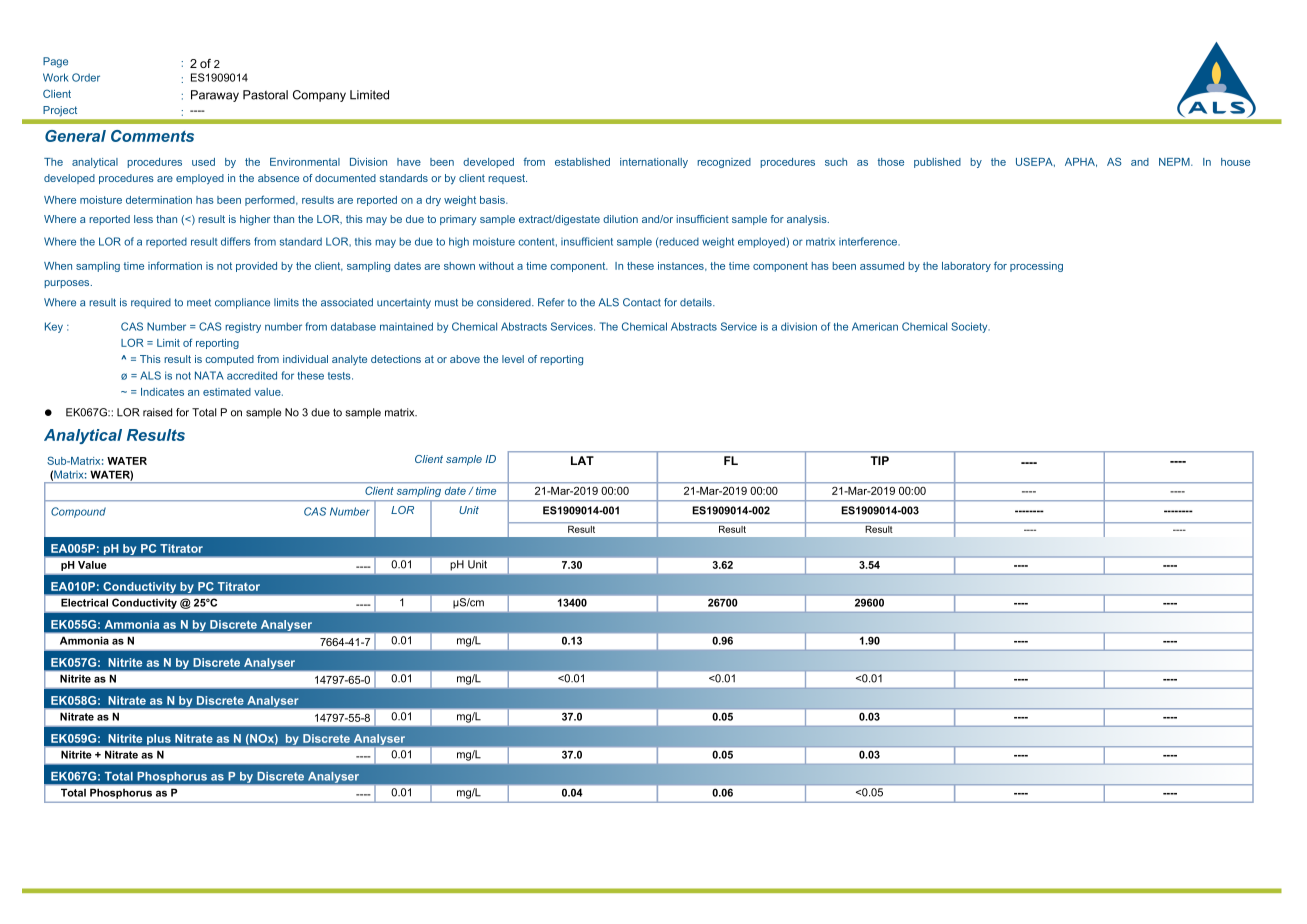 The height and width of the image is (924, 1307). What do you see at coordinates (582, 460) in the image?
I see `LAT` at bounding box center [582, 460].
